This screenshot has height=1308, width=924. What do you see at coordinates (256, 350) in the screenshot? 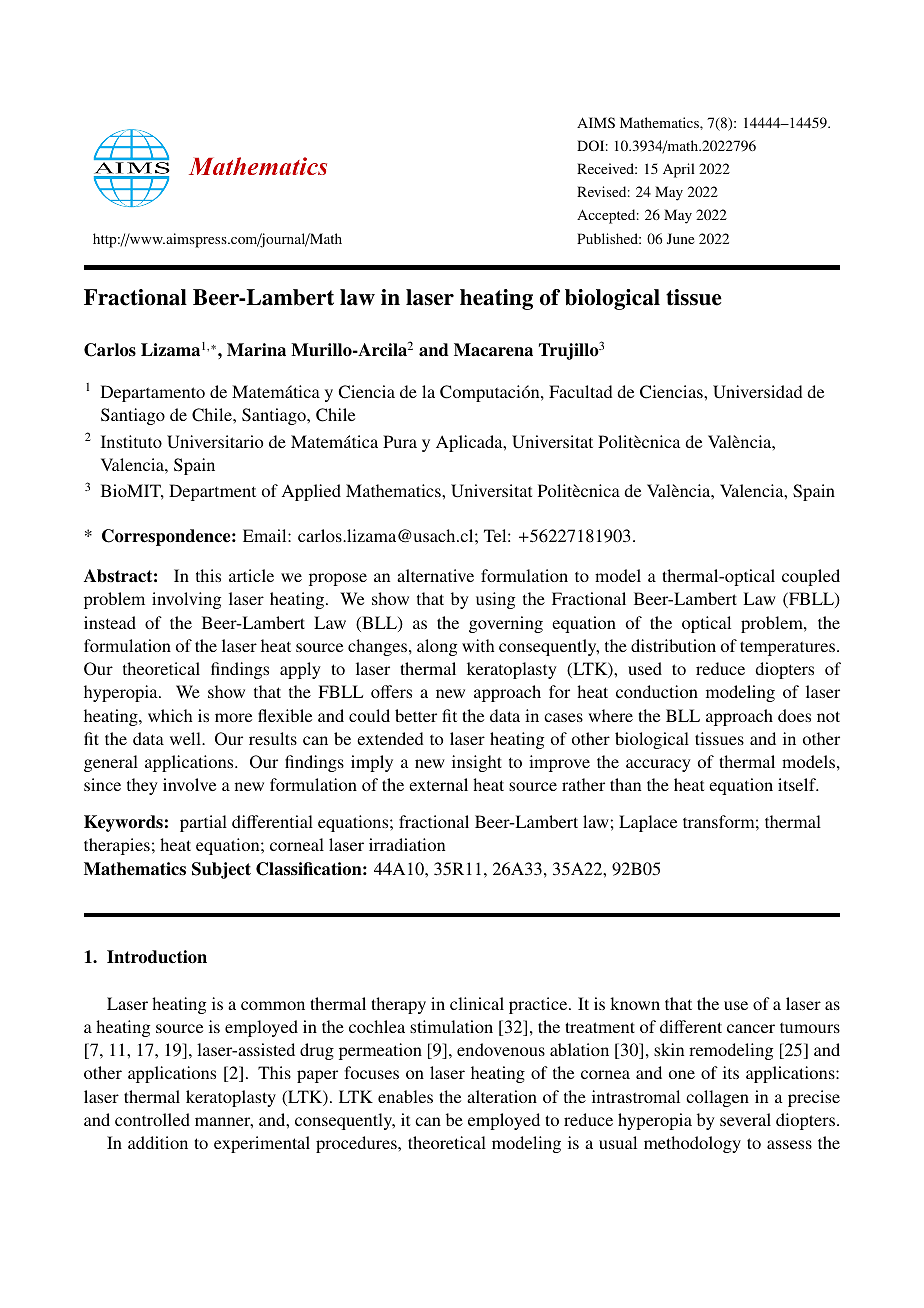
I see `Marina` at bounding box center [256, 350].
